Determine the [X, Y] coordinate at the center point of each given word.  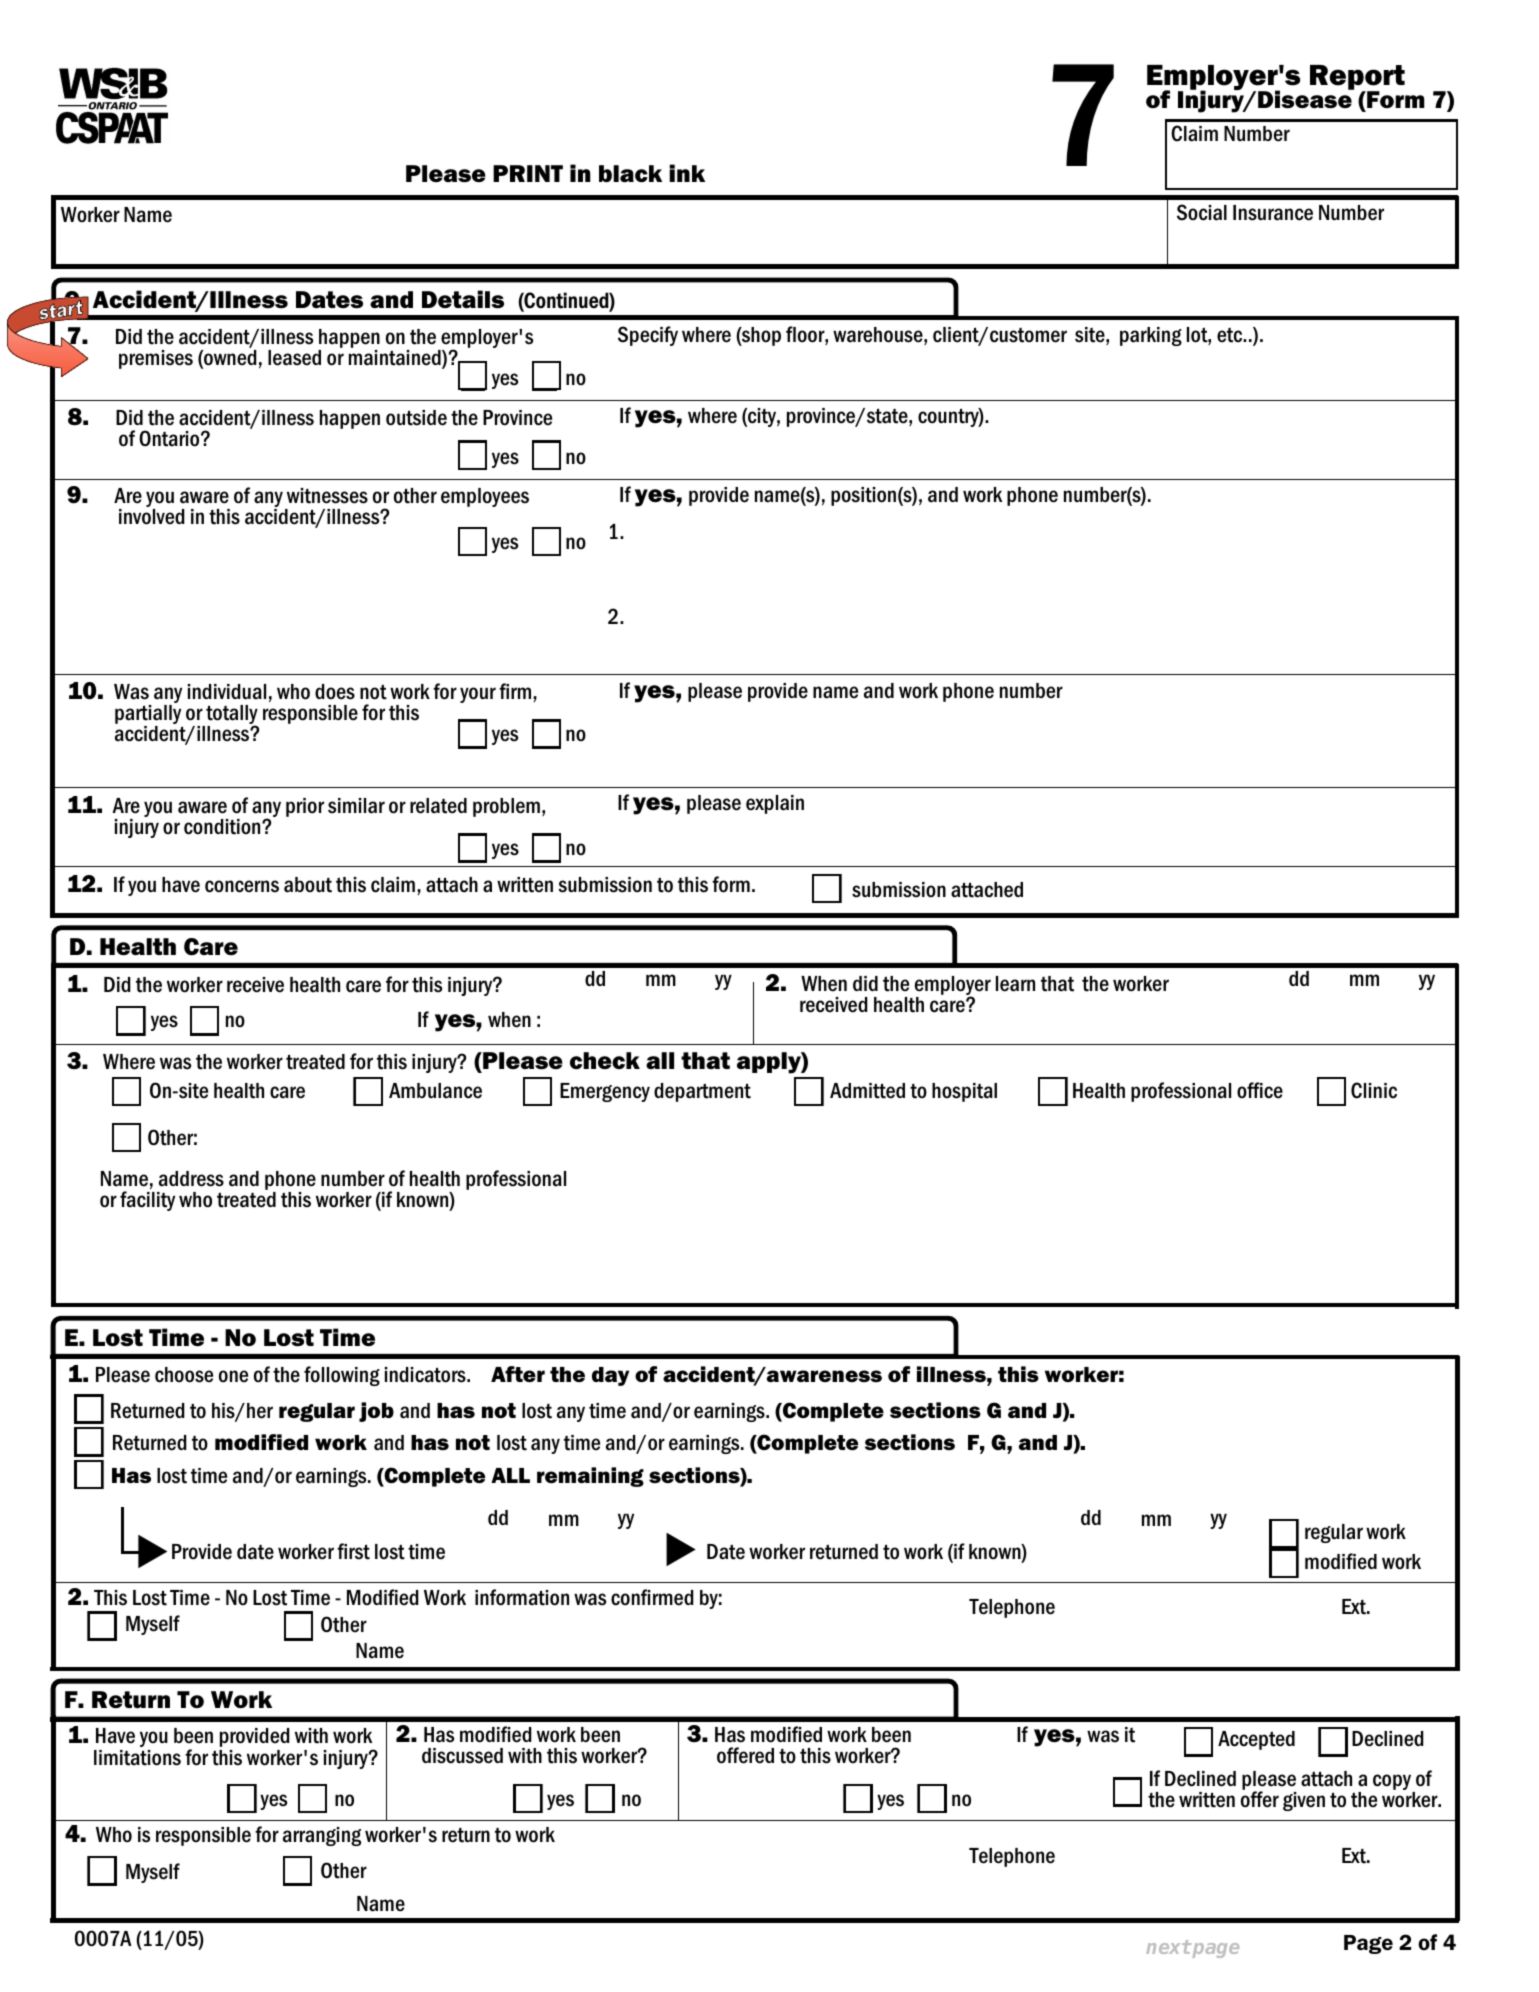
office [1260, 1090]
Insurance [1273, 213]
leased [294, 358]
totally [231, 716]
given [1304, 1801]
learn [1015, 984]
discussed [462, 1756]
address [191, 1179]
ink [687, 173]
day [610, 1376]
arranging [322, 1836]
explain [775, 804]
